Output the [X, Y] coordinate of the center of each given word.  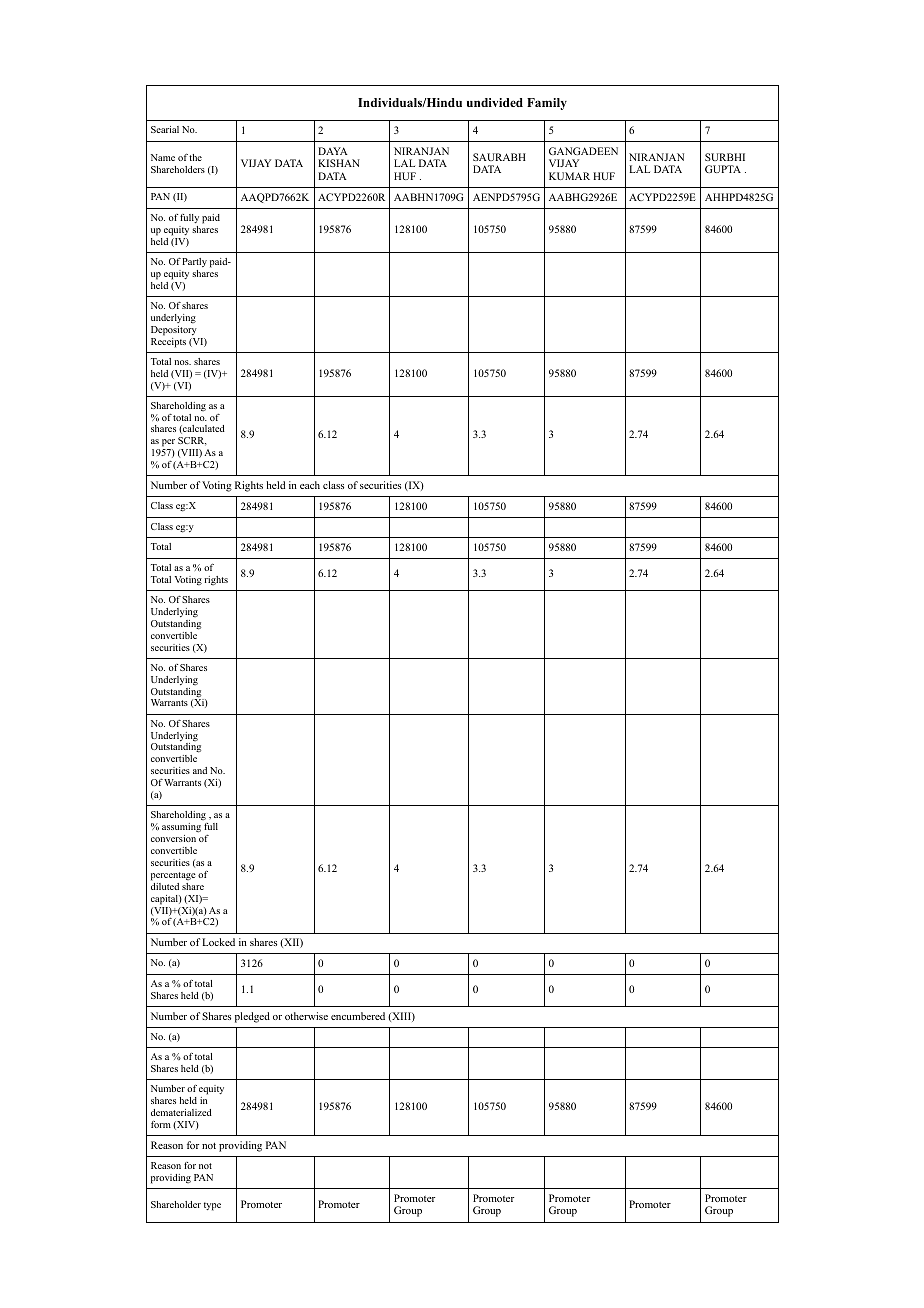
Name [163, 157]
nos [182, 362]
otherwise [306, 1016]
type [212, 1206]
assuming [181, 828]
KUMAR [569, 176]
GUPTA [723, 169]
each [310, 485]
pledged [252, 1017]
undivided [495, 102]
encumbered [358, 1016]
